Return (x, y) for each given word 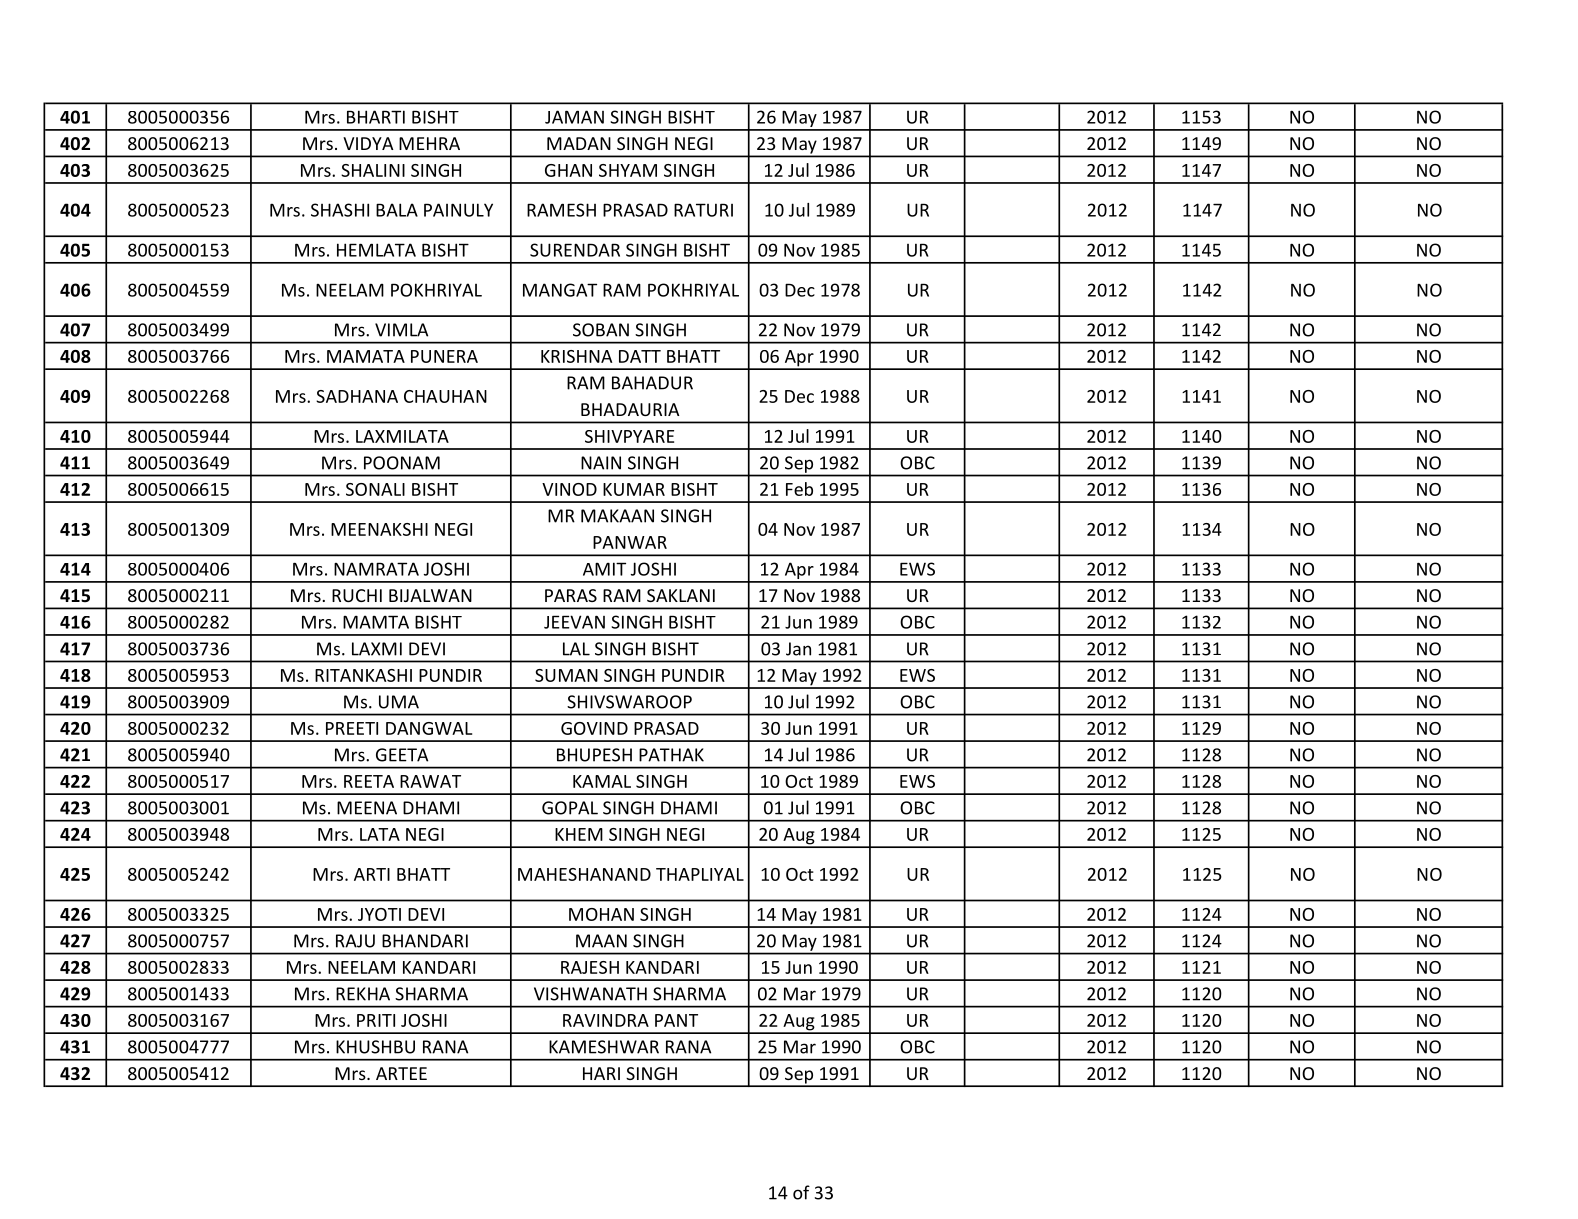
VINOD (569, 489)
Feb (799, 489)
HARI (601, 1073)
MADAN (579, 143)
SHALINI (373, 170)
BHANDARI (425, 941)
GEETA (402, 755)
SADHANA (357, 396)
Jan (798, 649)
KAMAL (602, 781)
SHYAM (628, 170)
